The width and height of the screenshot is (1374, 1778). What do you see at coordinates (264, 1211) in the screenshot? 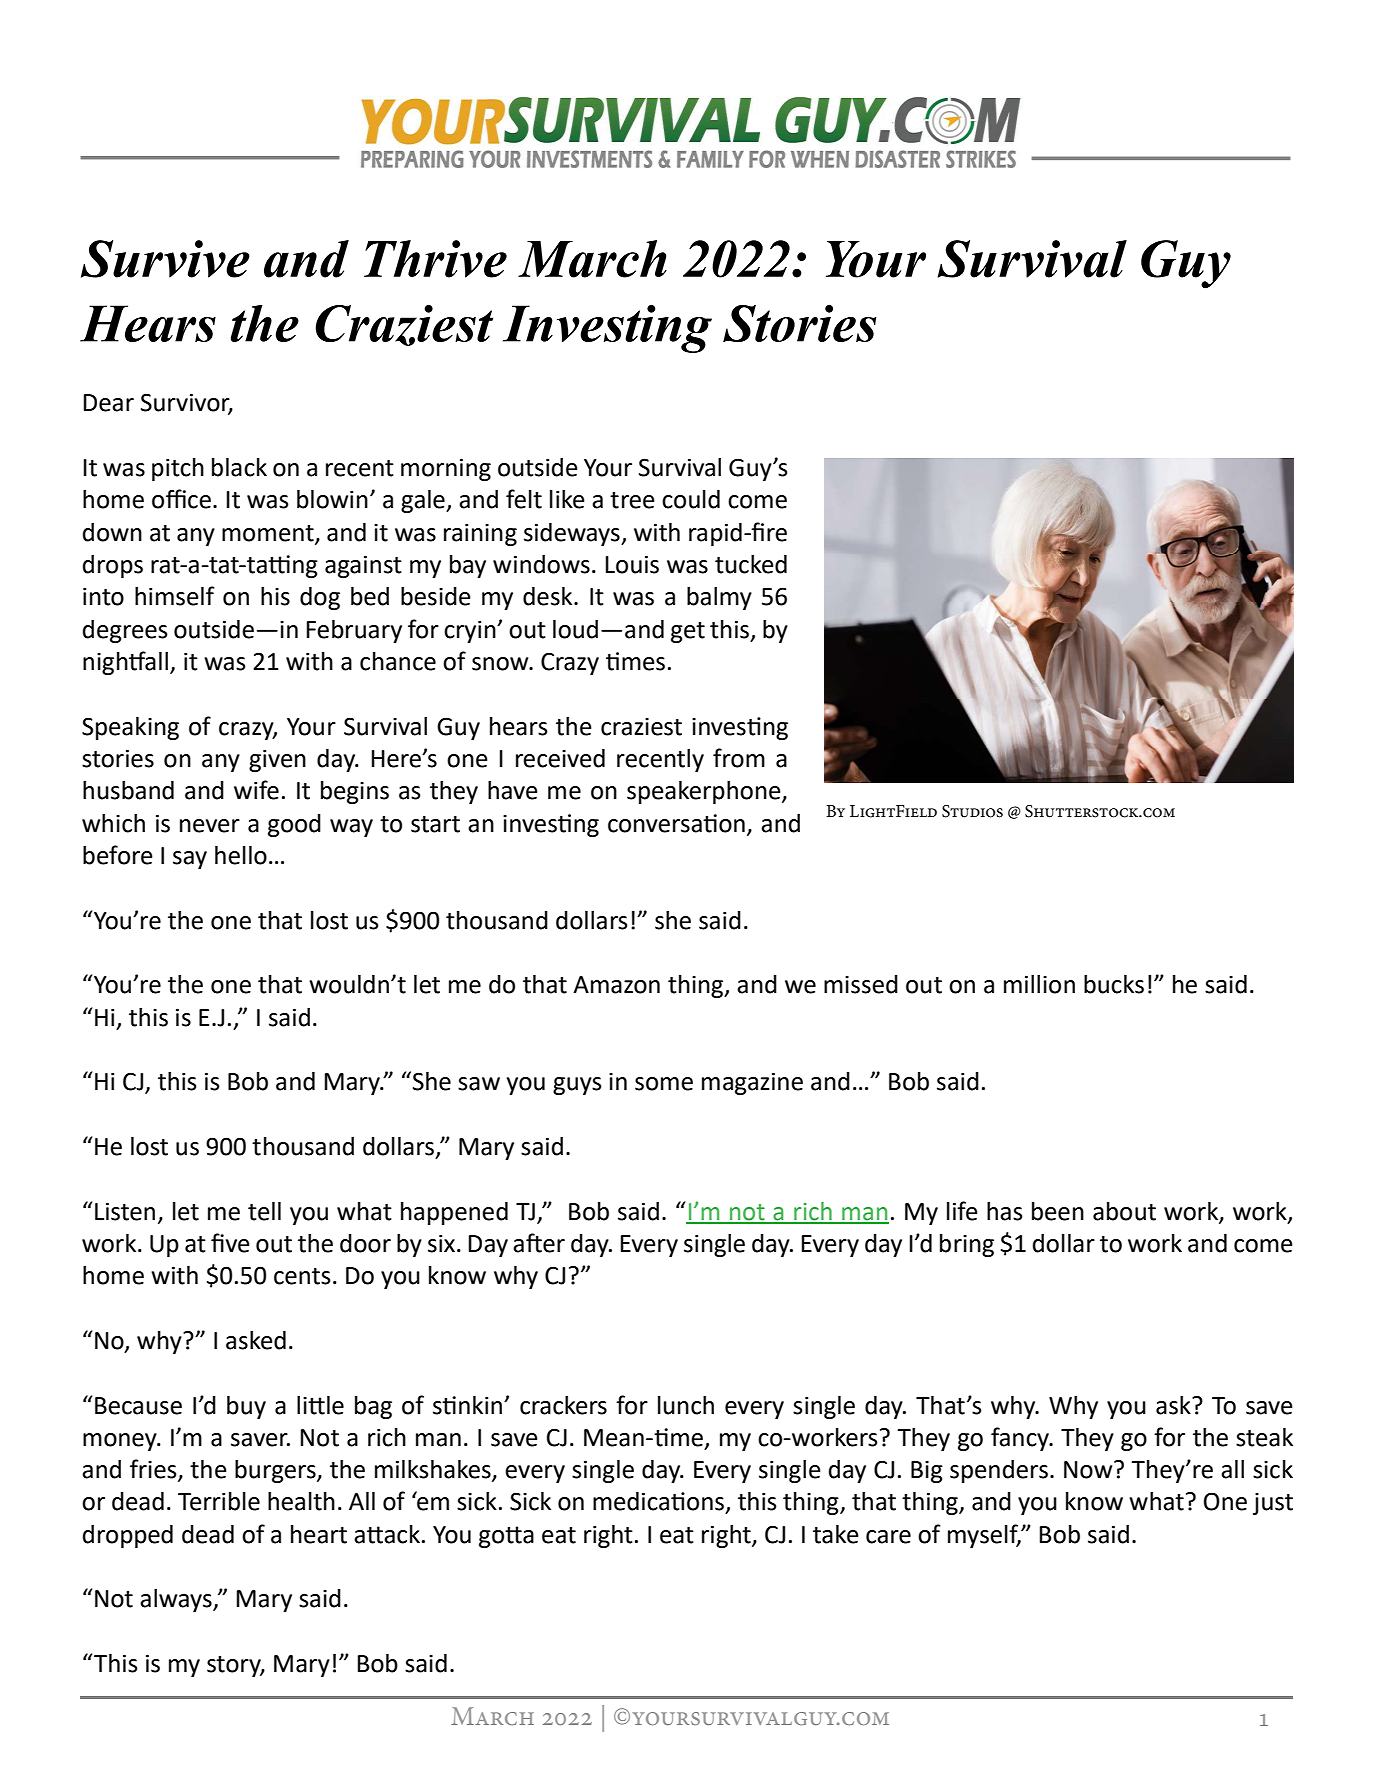
I see `tell` at bounding box center [264, 1211].
